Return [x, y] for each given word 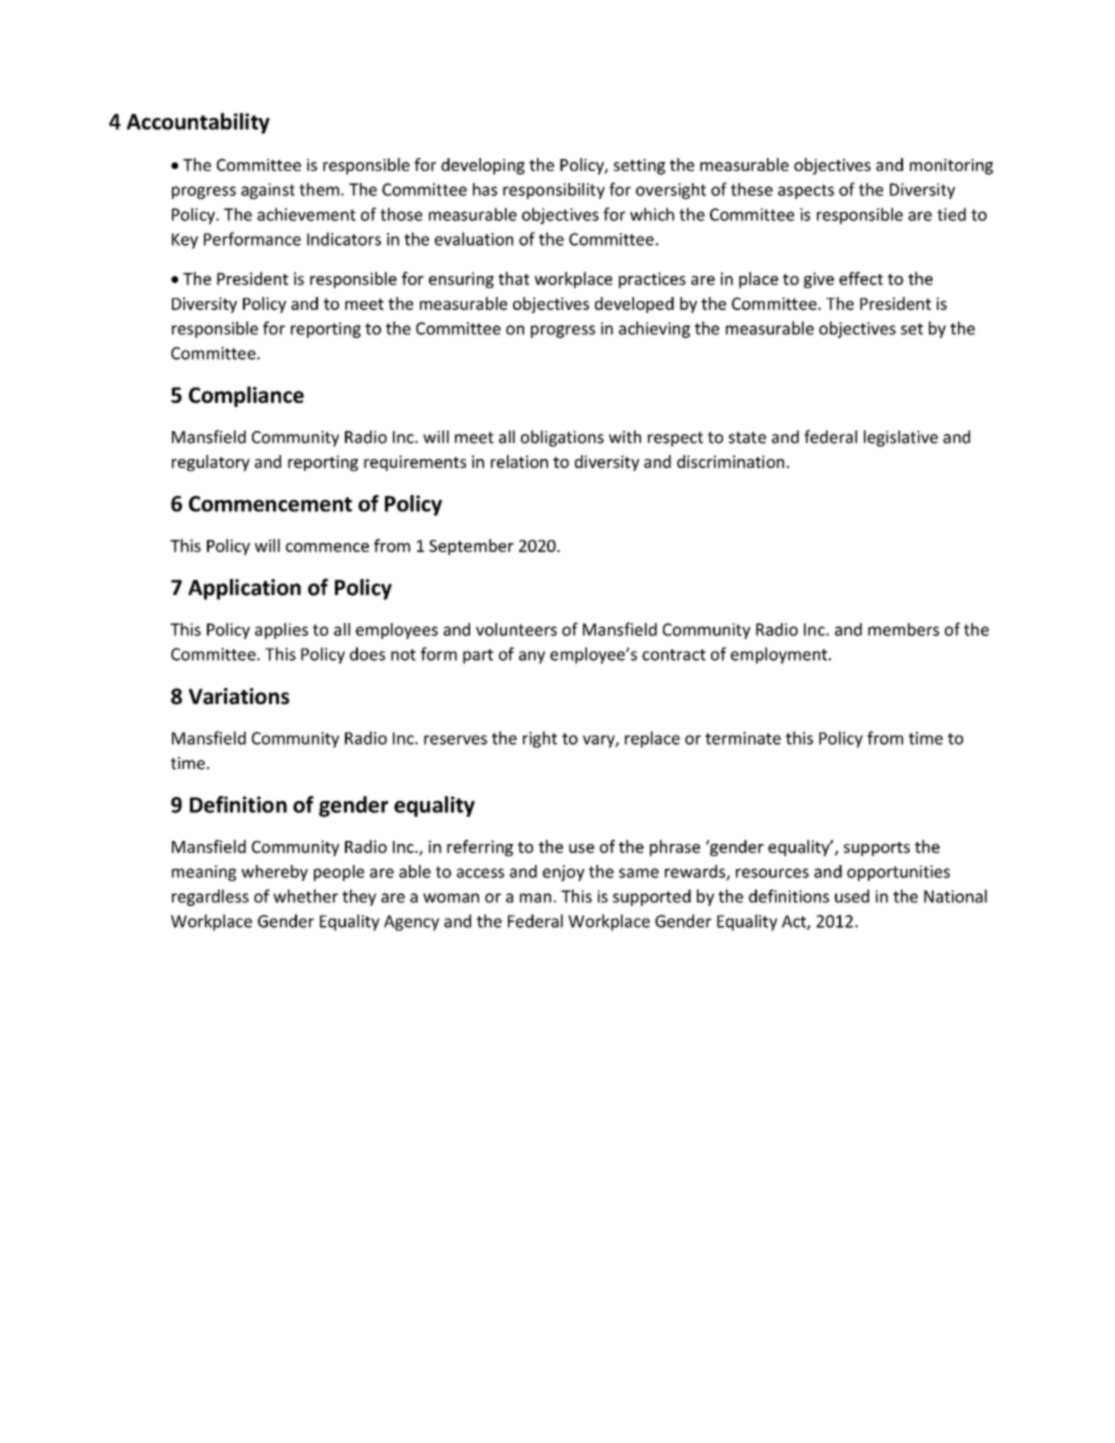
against [268, 191]
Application [244, 589]
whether [305, 896]
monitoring [951, 167]
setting [639, 167]
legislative [901, 438]
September [471, 547]
